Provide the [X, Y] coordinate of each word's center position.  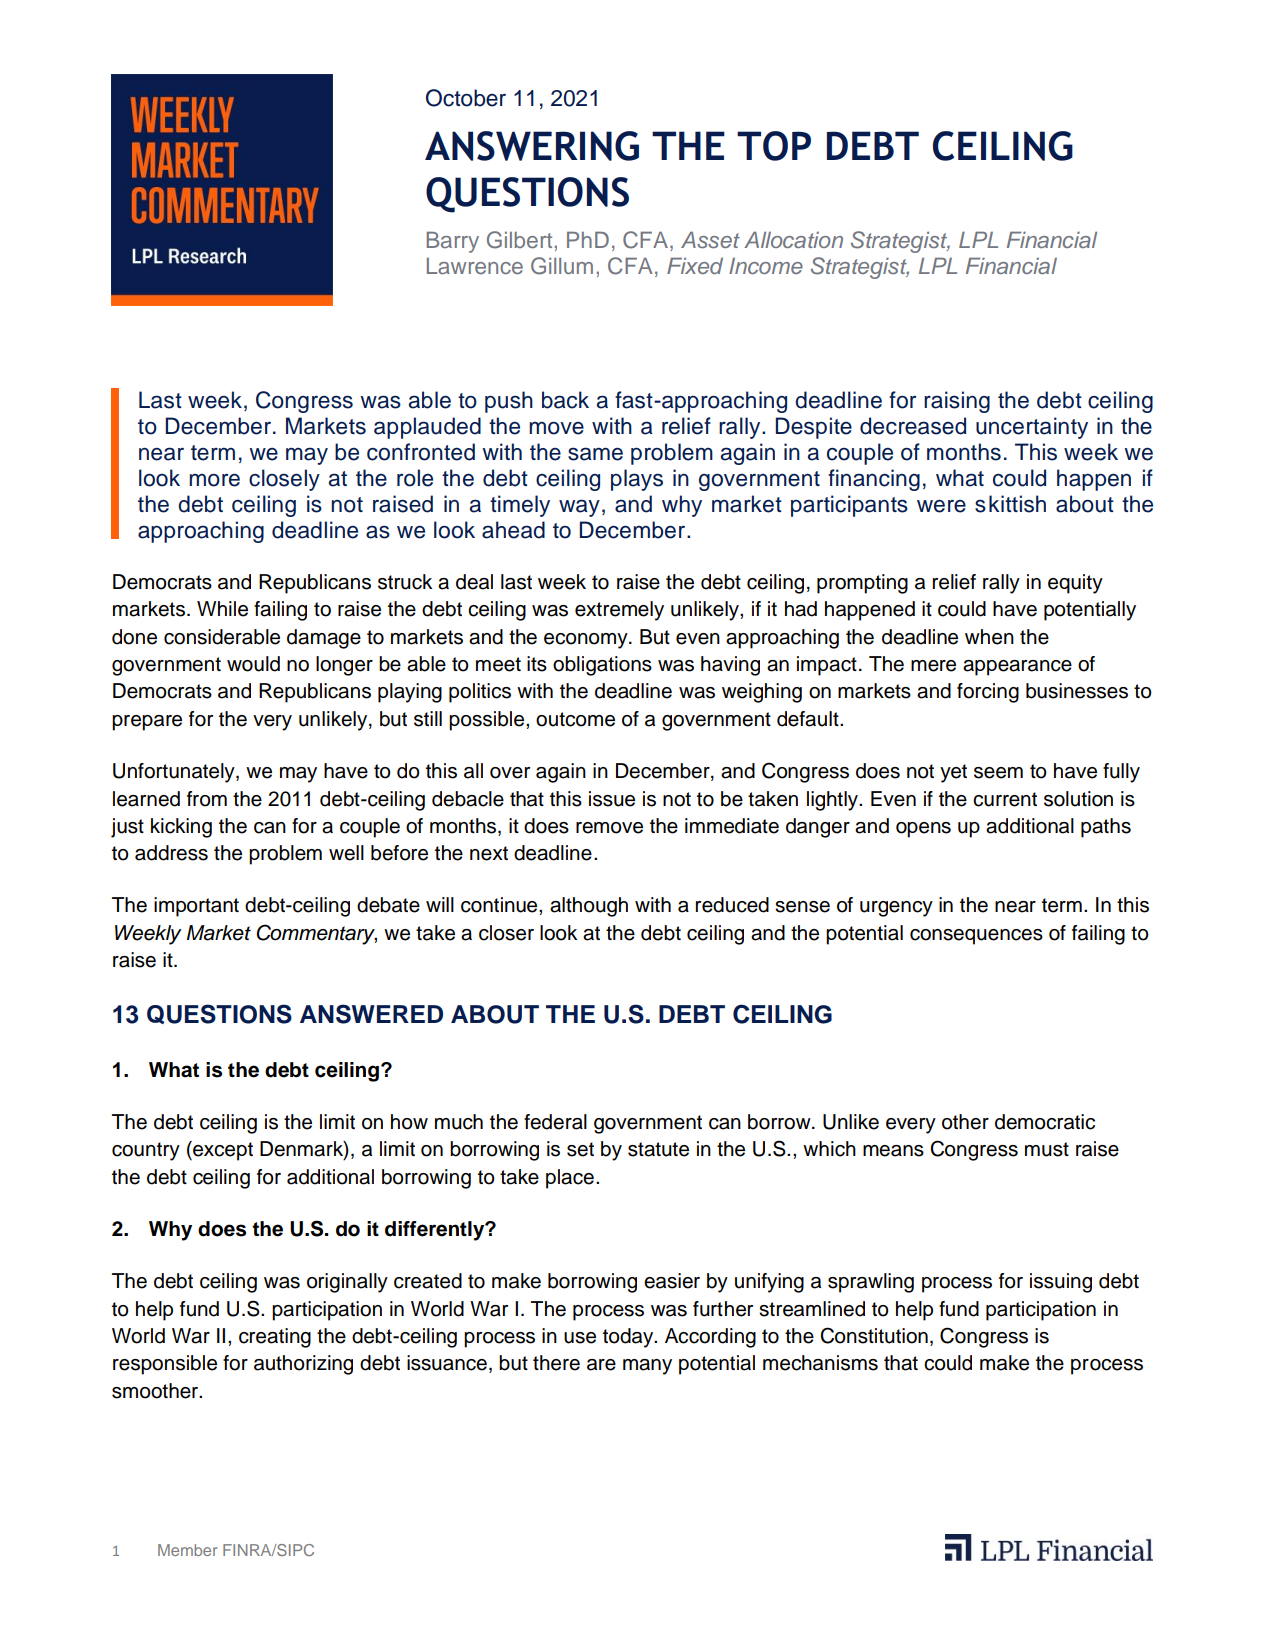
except [222, 1151]
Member [187, 1550]
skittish [1010, 504]
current [1005, 799]
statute [658, 1149]
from [207, 799]
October [466, 98]
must [1047, 1149]
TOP [774, 146]
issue [612, 799]
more [214, 480]
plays [637, 480]
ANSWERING [532, 146]
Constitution [874, 1335]
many [647, 1367]
